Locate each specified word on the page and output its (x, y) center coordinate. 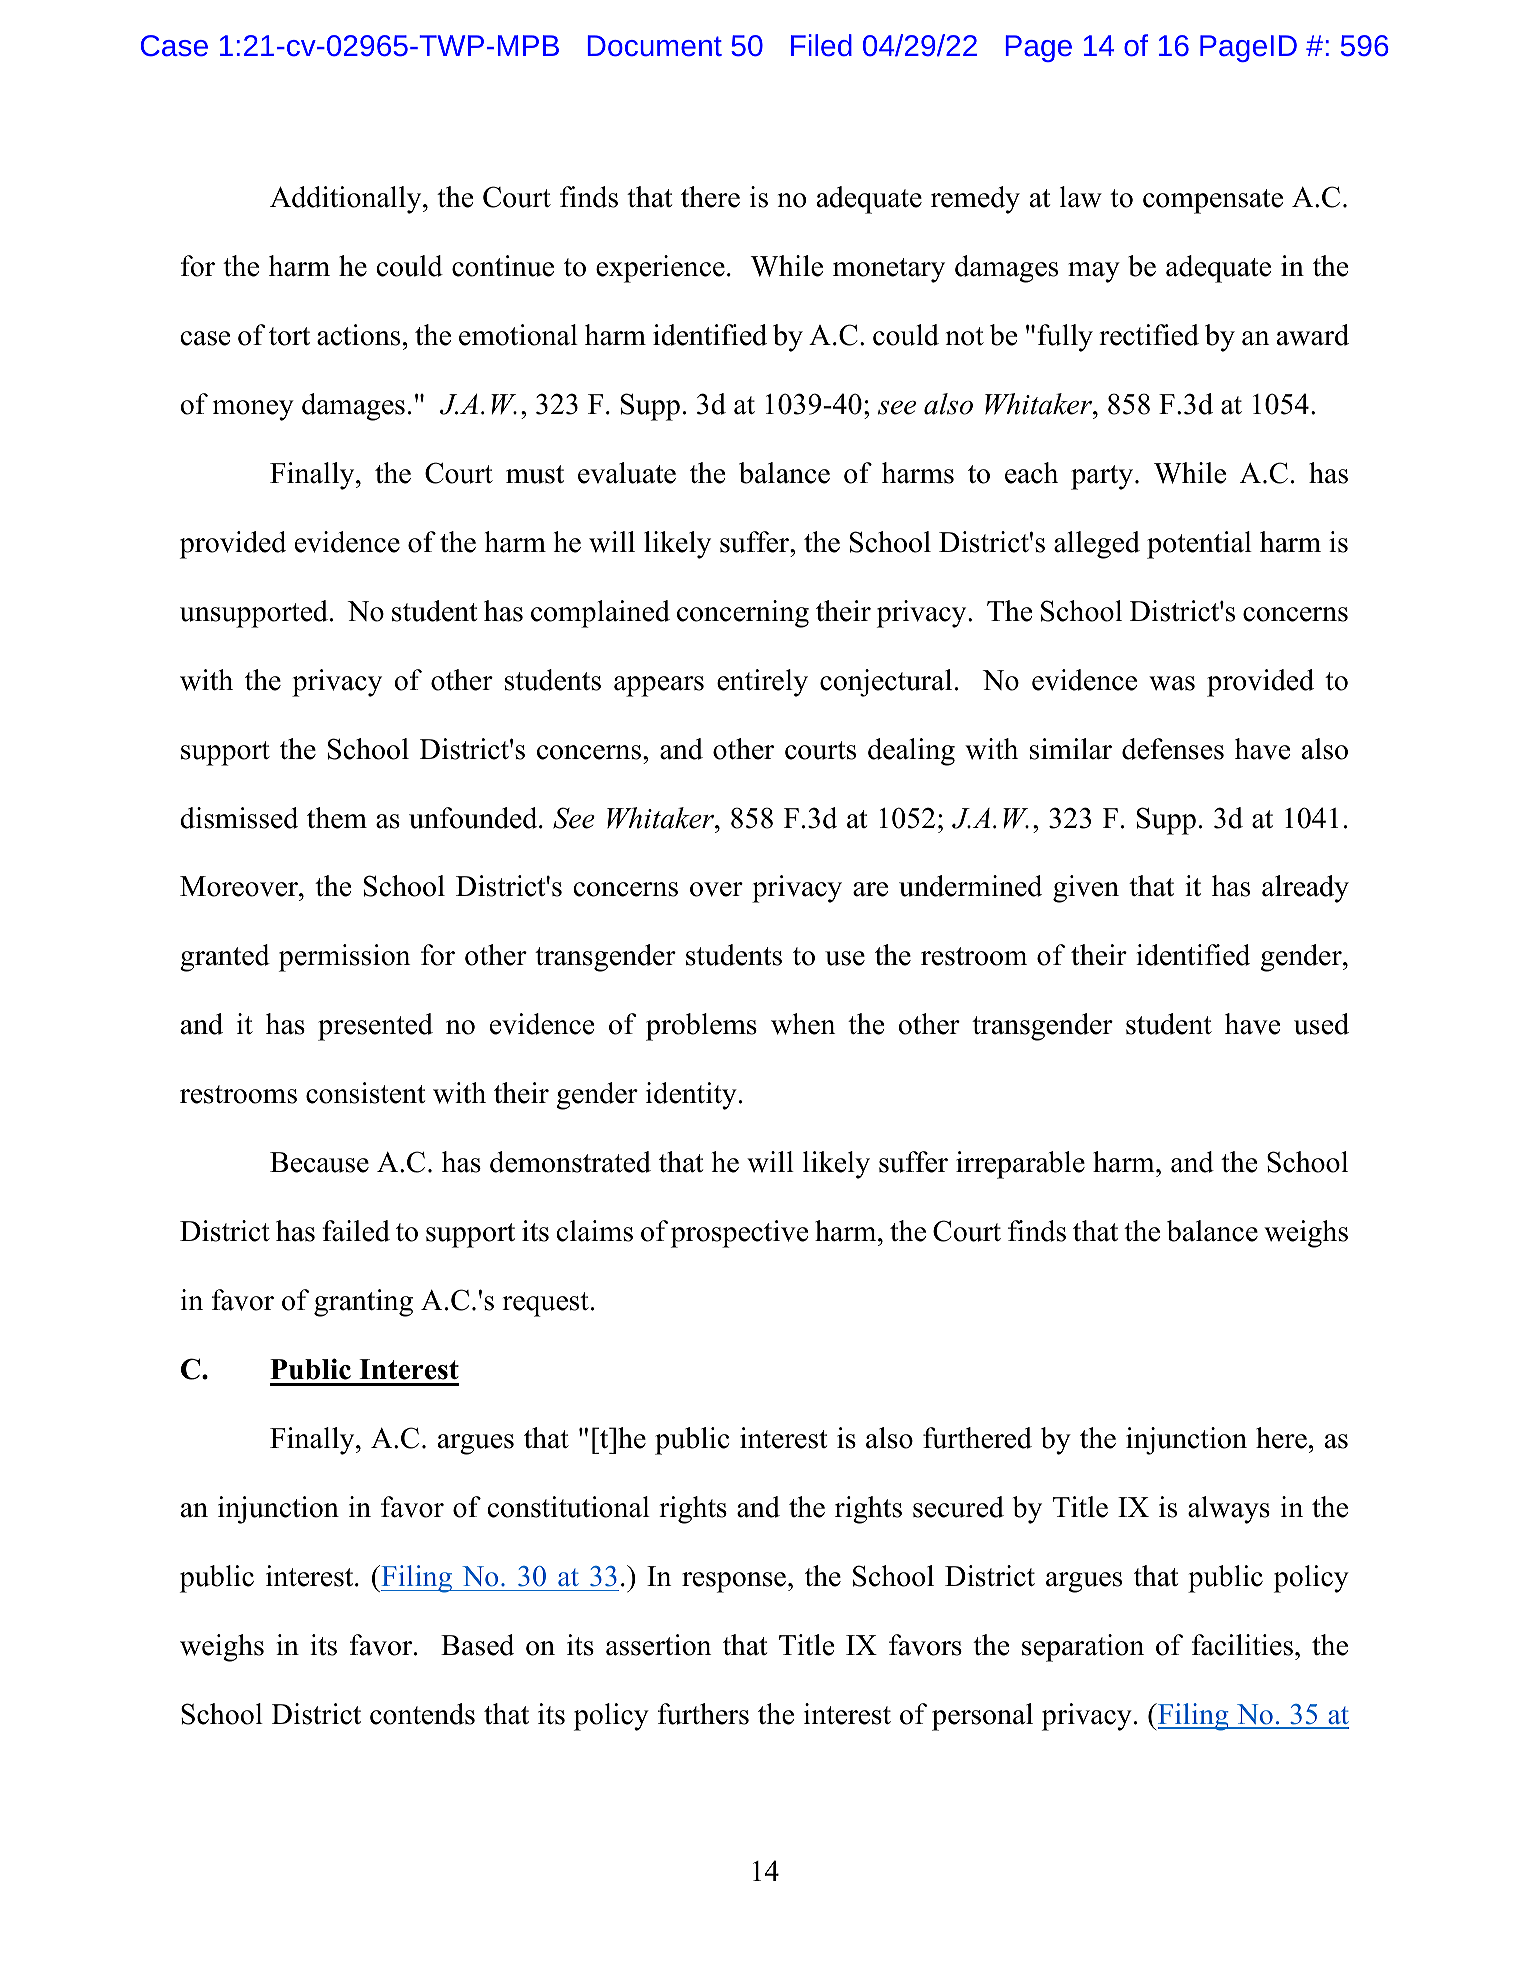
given (1086, 889)
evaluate (627, 473)
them (337, 818)
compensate (1213, 201)
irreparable (1020, 1165)
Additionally (347, 200)
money (253, 410)
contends (422, 1714)
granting (363, 1303)
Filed (821, 45)
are (870, 889)
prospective (739, 1234)
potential (1199, 545)
